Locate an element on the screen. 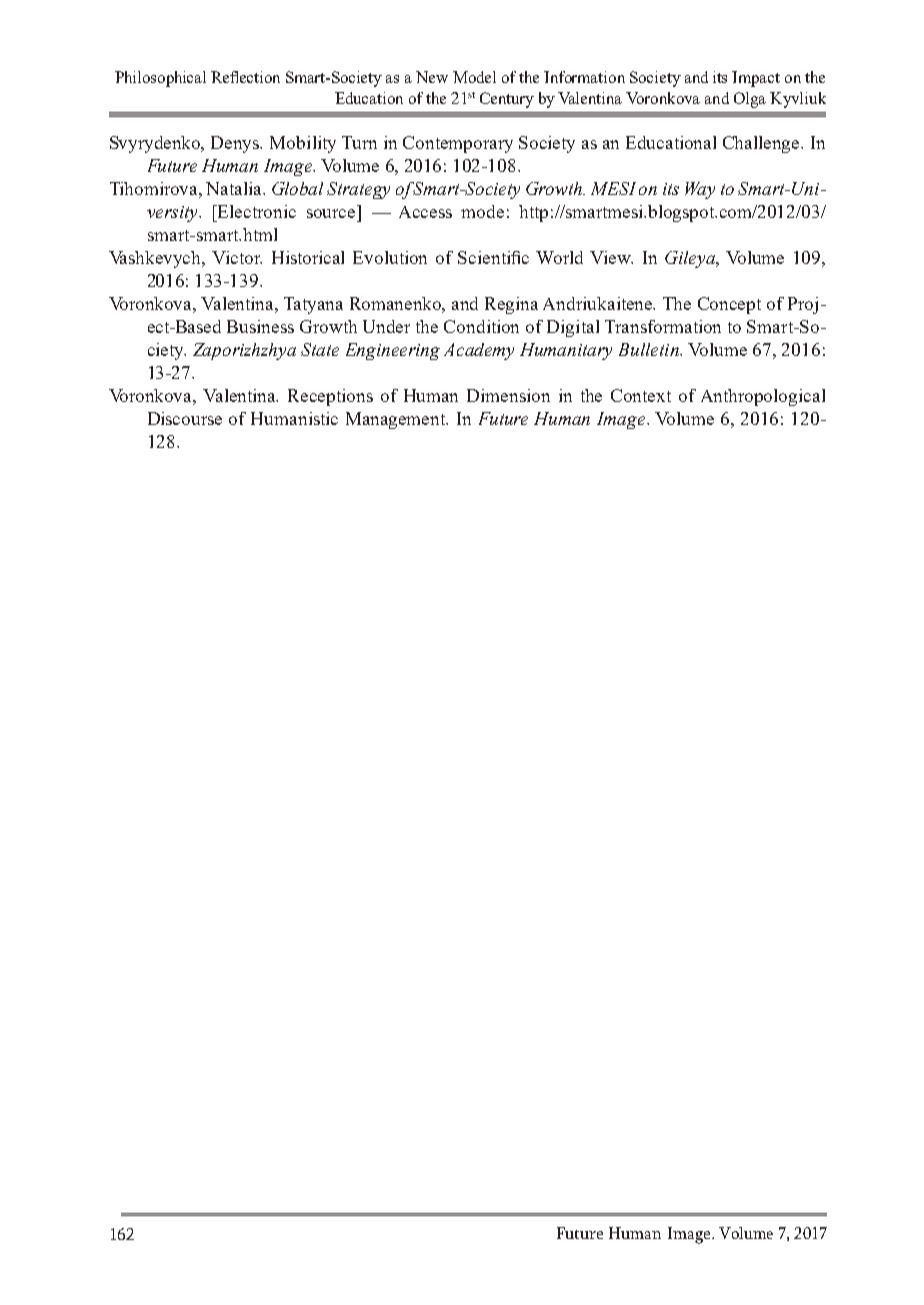  Dimension is located at coordinates (508, 395).
